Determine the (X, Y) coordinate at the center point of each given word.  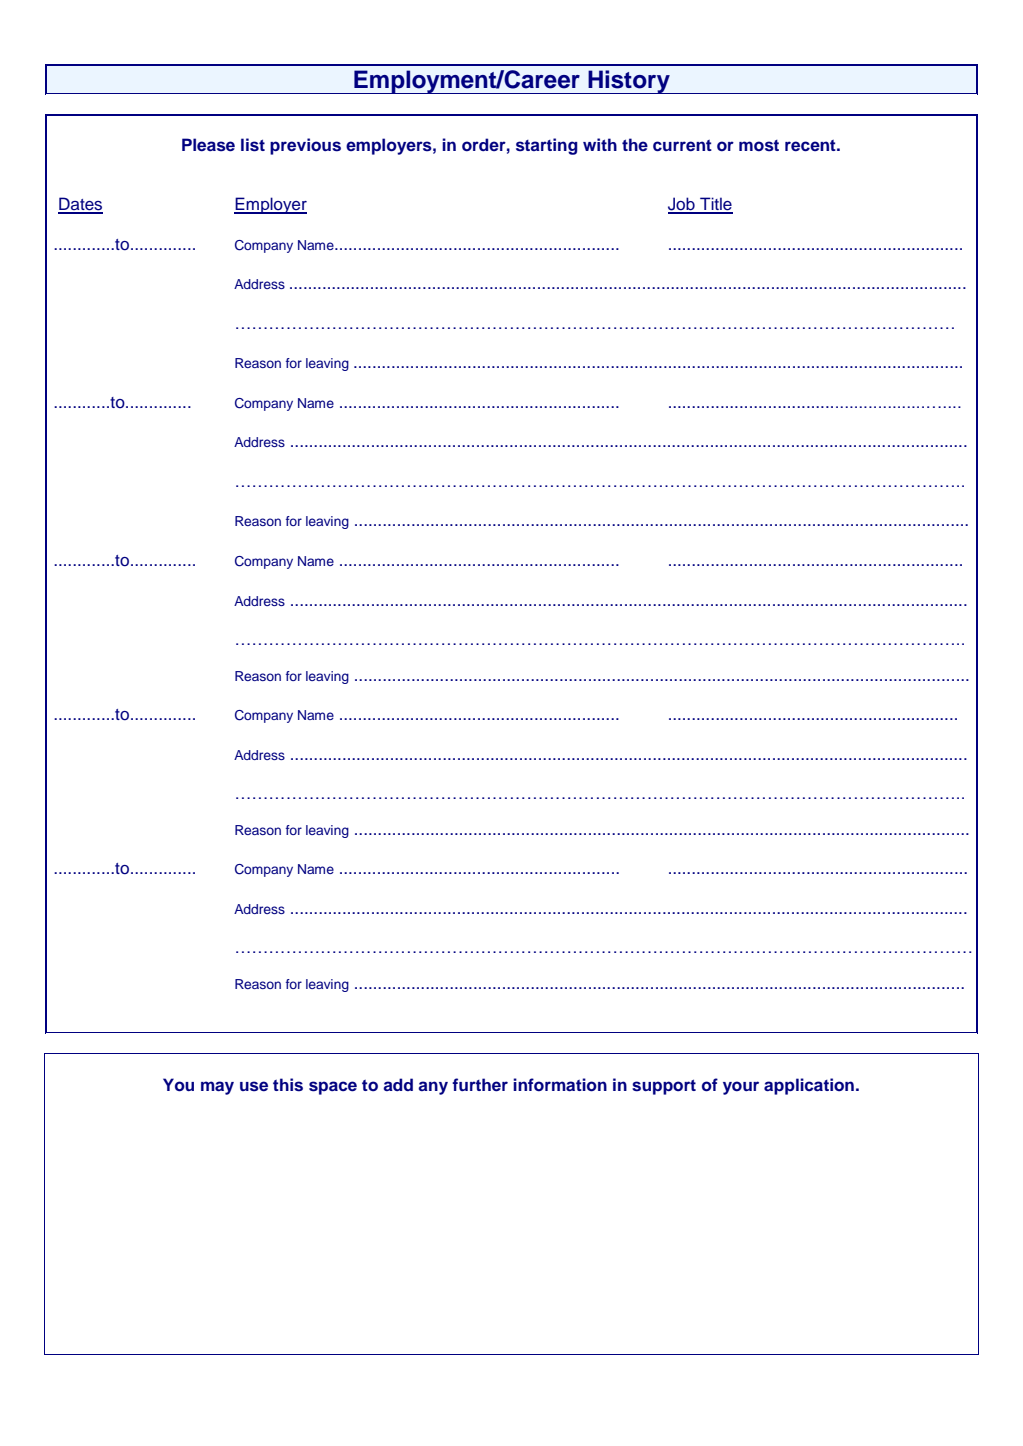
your (741, 1088)
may (217, 1088)
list (253, 145)
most (759, 146)
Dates (80, 205)
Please (208, 145)
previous (305, 146)
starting (547, 146)
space (333, 1088)
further (480, 1085)
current (682, 146)
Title (715, 205)
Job (682, 205)
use (254, 1086)
